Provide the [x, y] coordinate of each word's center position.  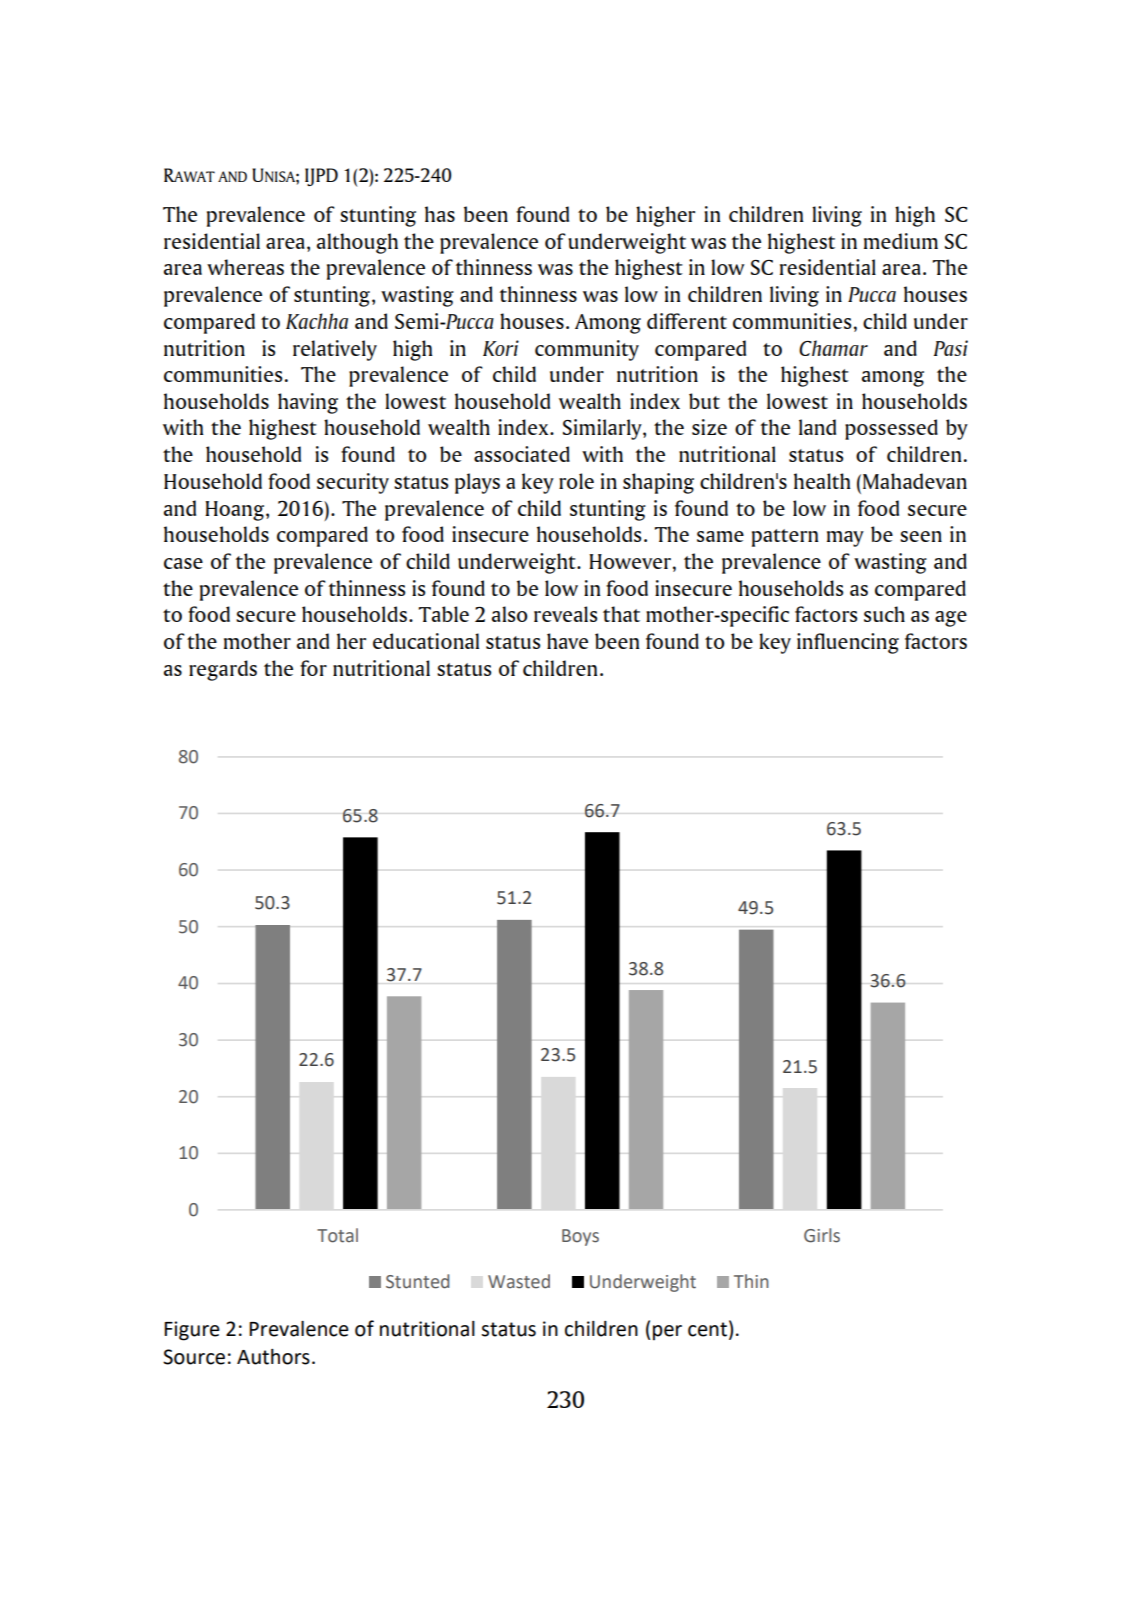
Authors [273, 1357]
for [313, 668]
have [567, 641]
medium [901, 241]
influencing [848, 643]
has [440, 214]
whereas [245, 267]
